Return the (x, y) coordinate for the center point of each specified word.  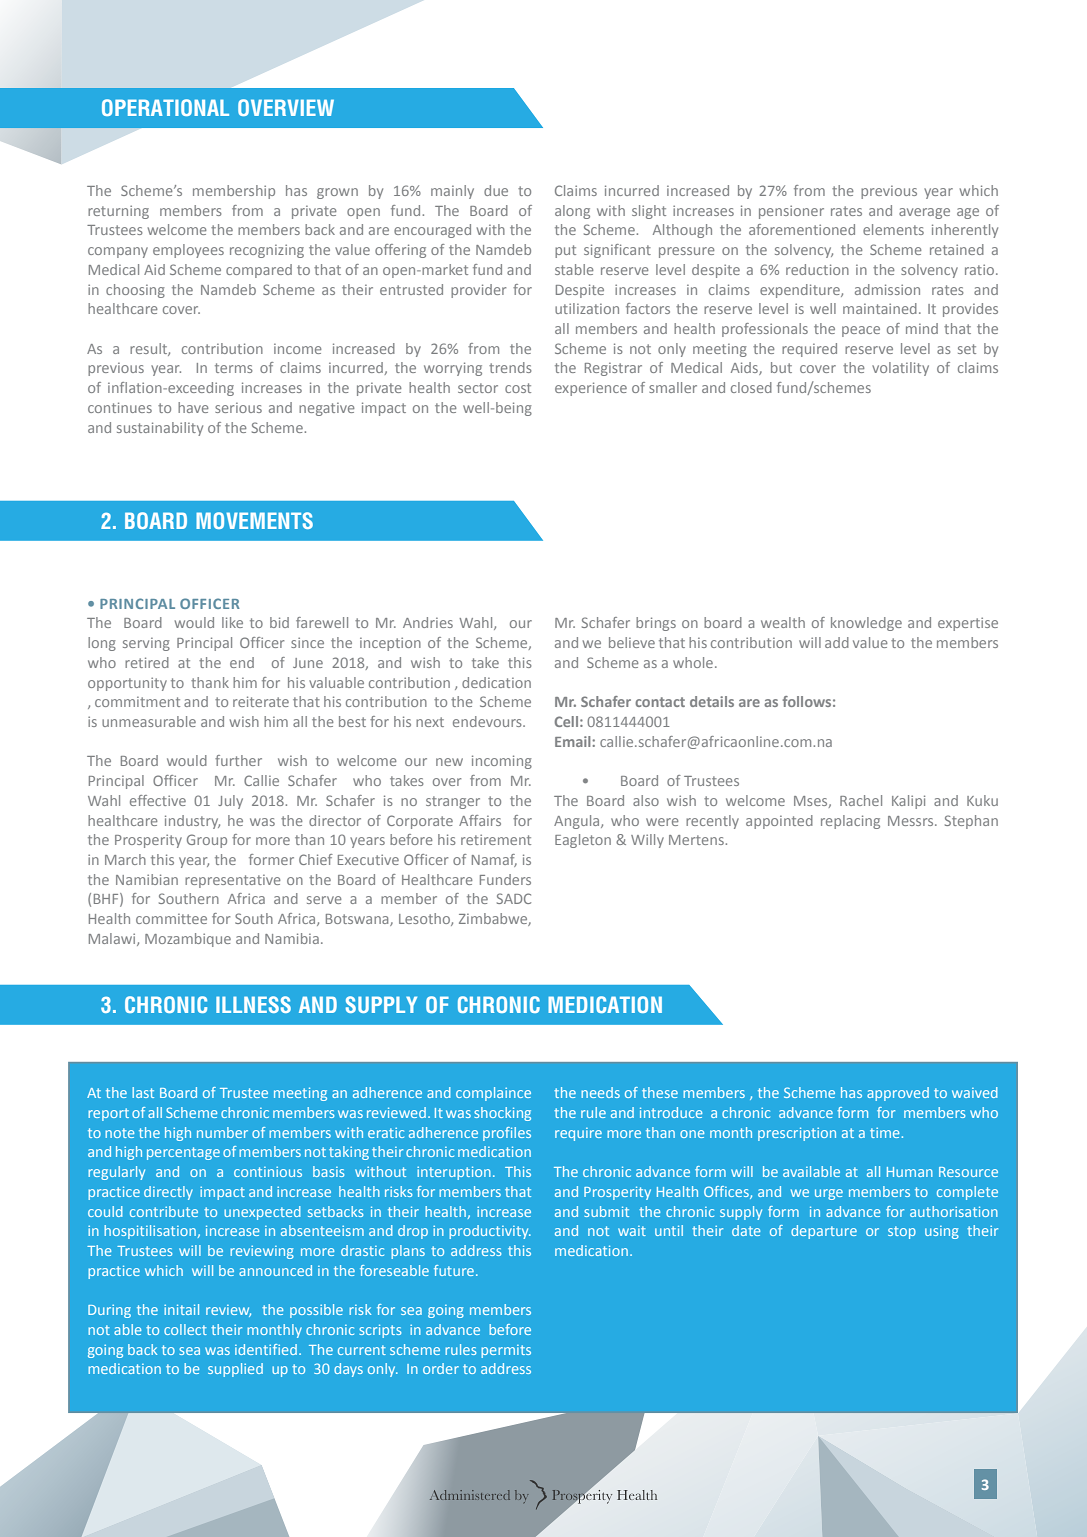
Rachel (861, 800)
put (565, 251)
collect (185, 1329)
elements (893, 229)
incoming (502, 762)
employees (188, 251)
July (230, 802)
